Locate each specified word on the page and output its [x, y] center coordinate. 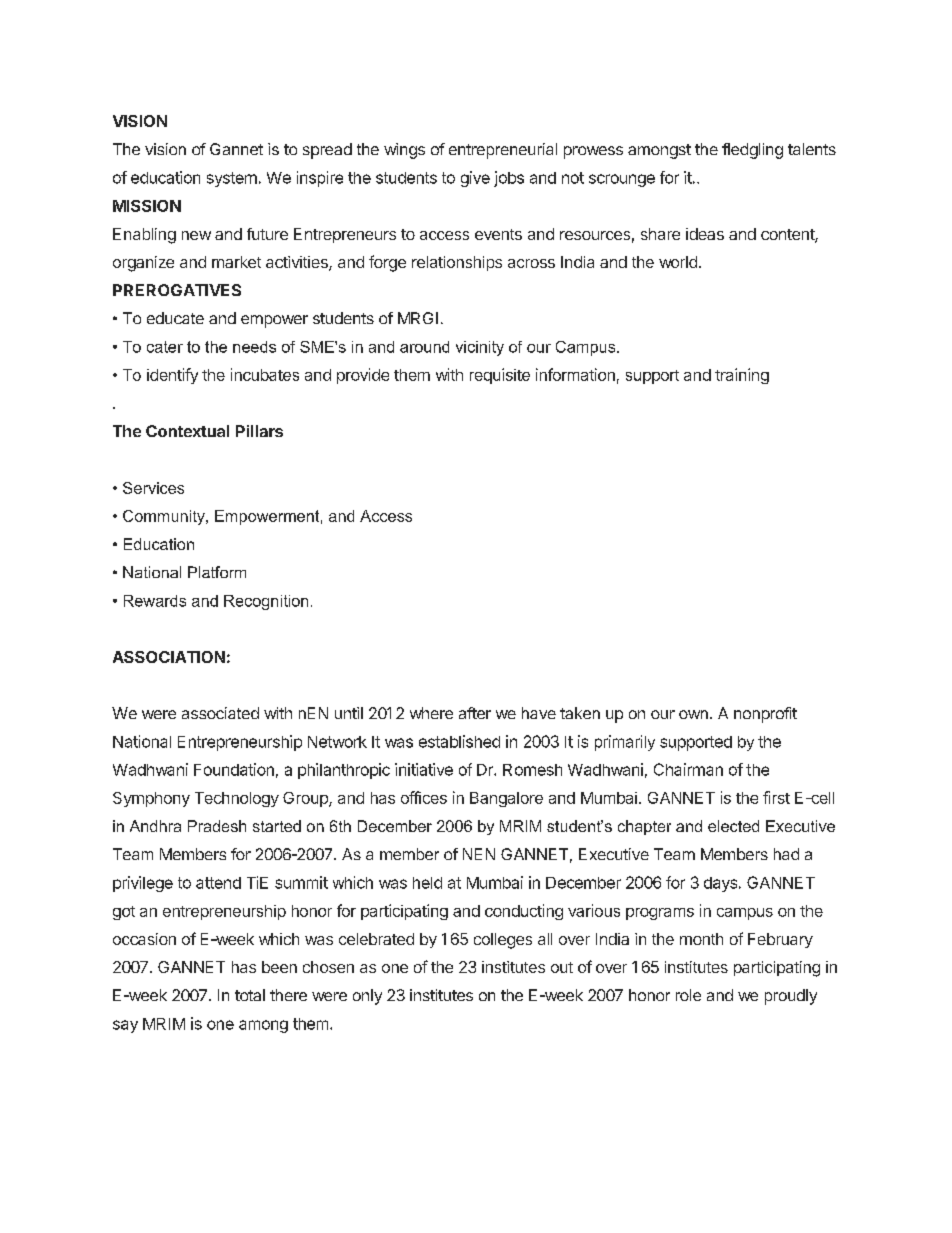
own [693, 714]
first [776, 797]
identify [172, 376]
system [232, 179]
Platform [217, 572]
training [742, 376]
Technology [237, 799]
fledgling [752, 151]
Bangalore [506, 799]
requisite [500, 376]
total [250, 995]
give [475, 179]
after [475, 713]
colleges [503, 941]
